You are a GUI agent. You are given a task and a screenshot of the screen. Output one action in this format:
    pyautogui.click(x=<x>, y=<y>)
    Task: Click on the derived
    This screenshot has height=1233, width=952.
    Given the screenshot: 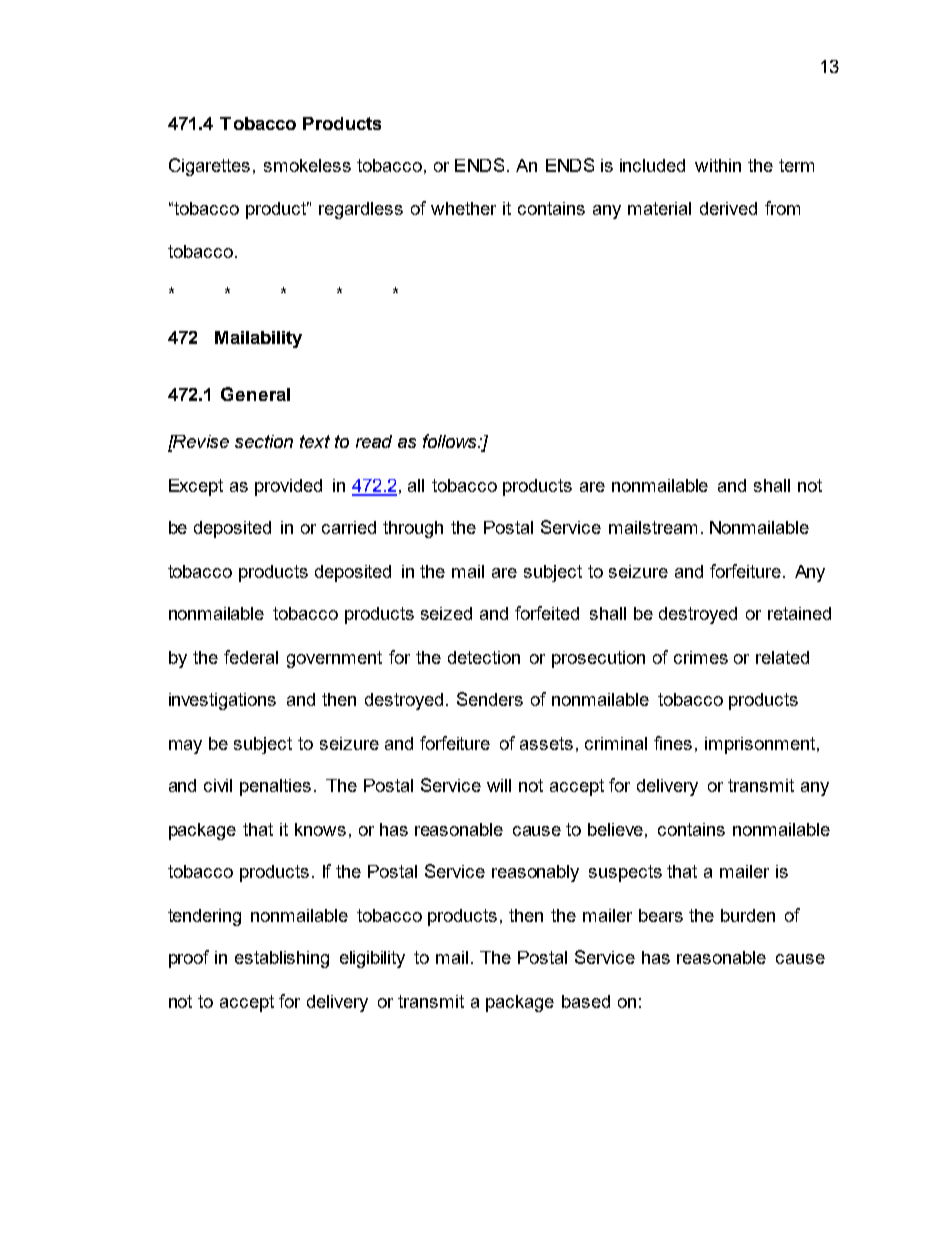 What is the action you would take?
    pyautogui.click(x=728, y=208)
